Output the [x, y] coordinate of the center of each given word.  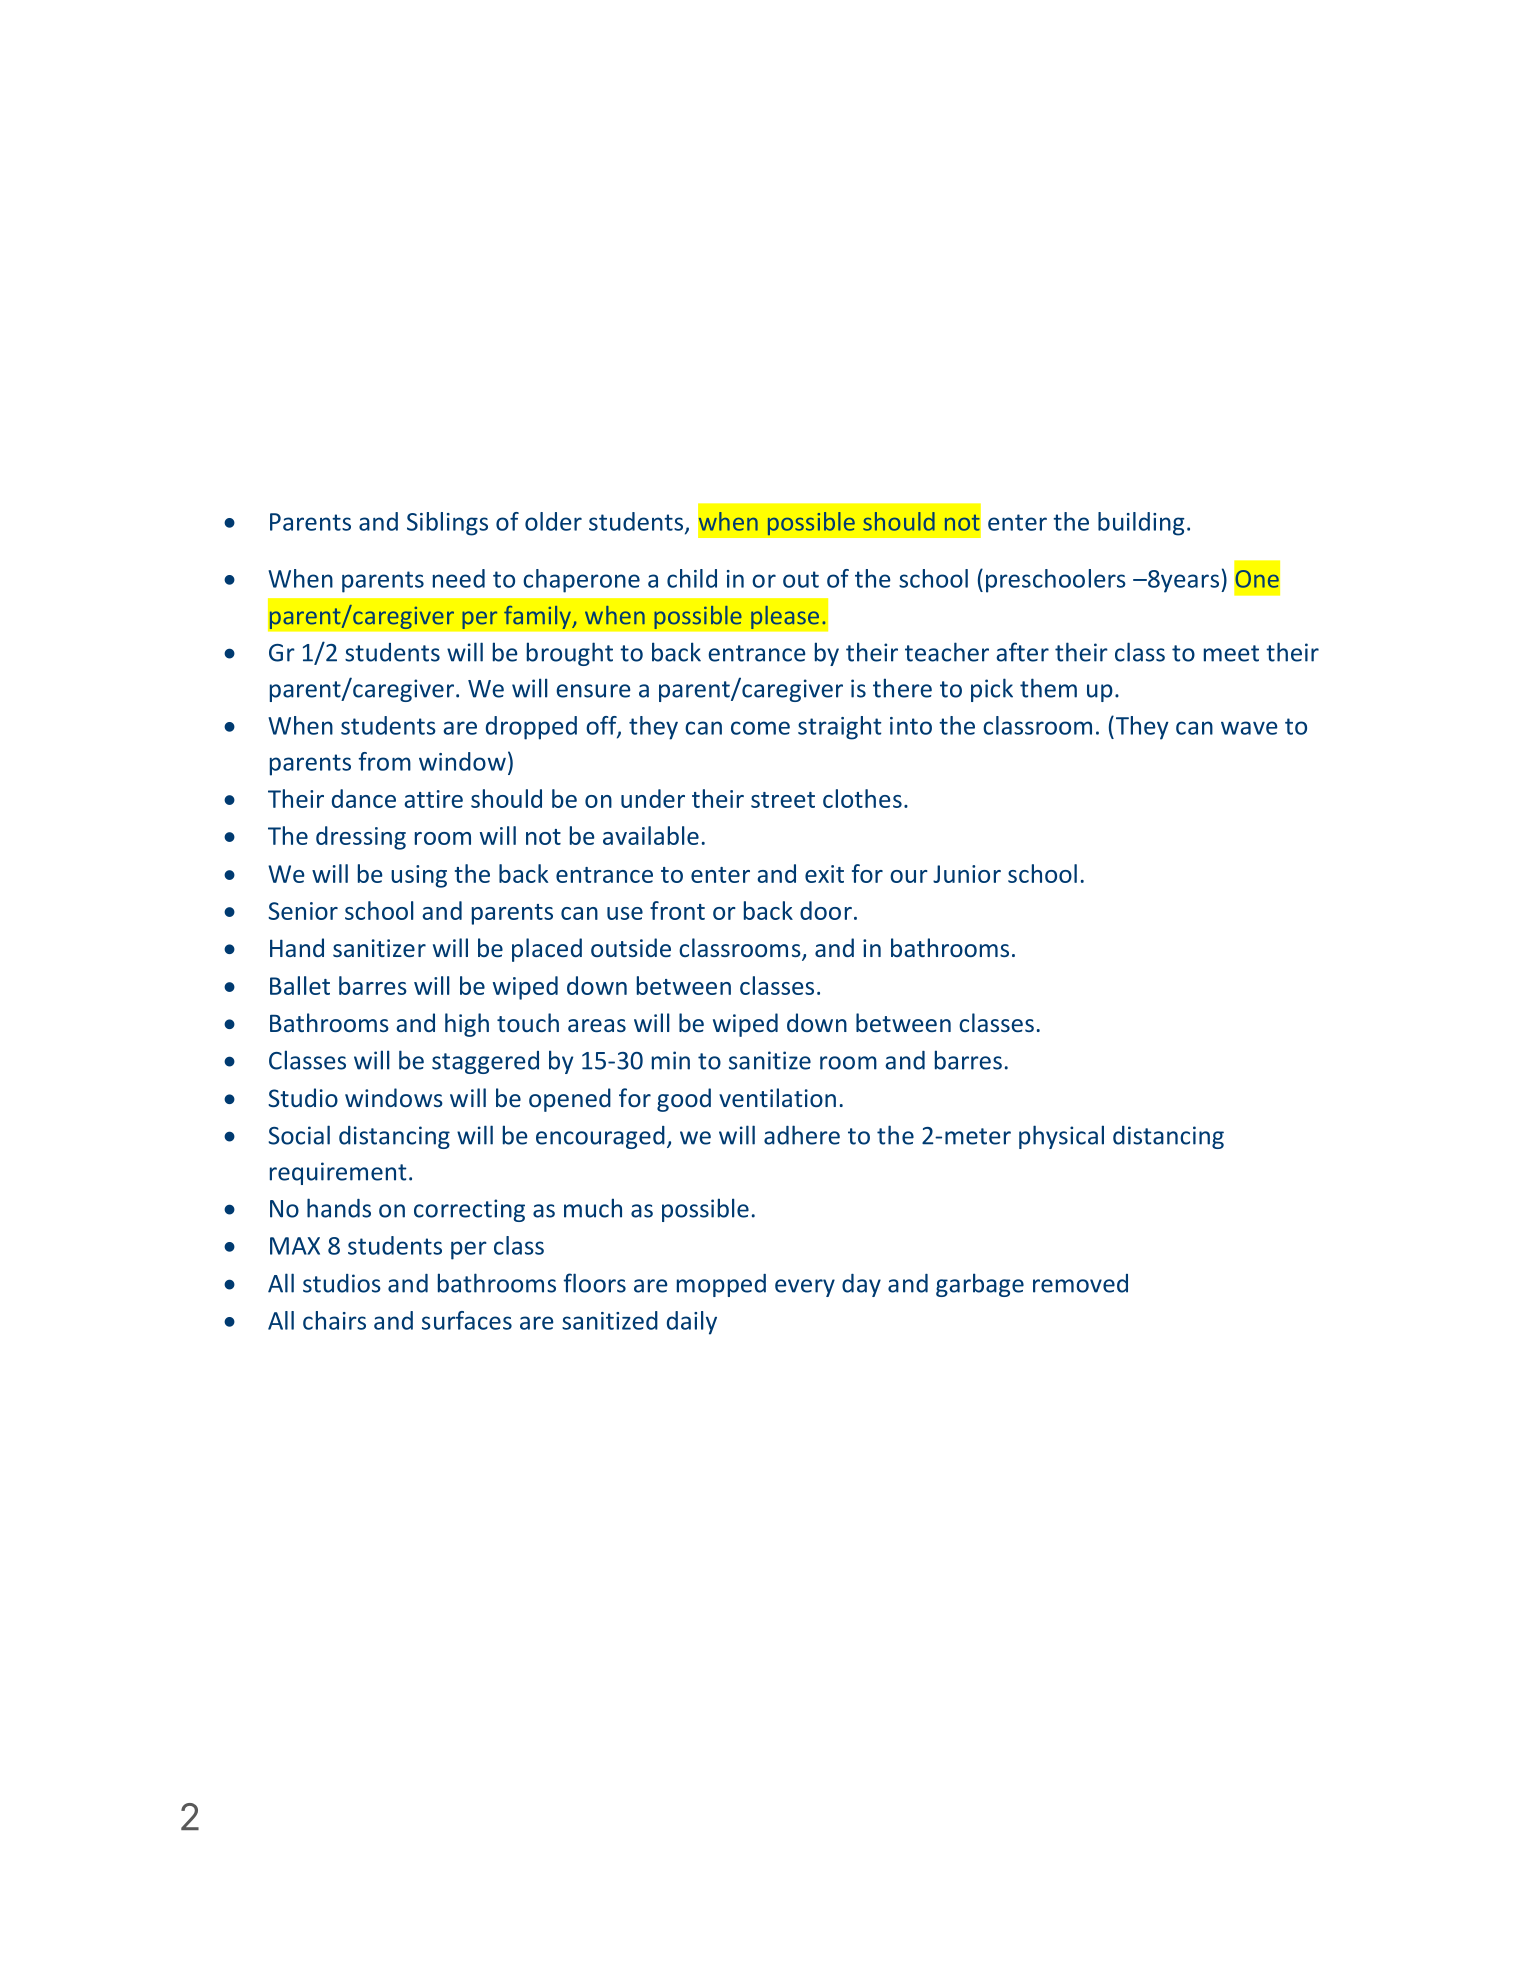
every [805, 1288]
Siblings [447, 524]
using [419, 876]
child [692, 578]
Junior [967, 874]
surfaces [467, 1320]
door [826, 910]
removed [1080, 1283]
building [1141, 524]
